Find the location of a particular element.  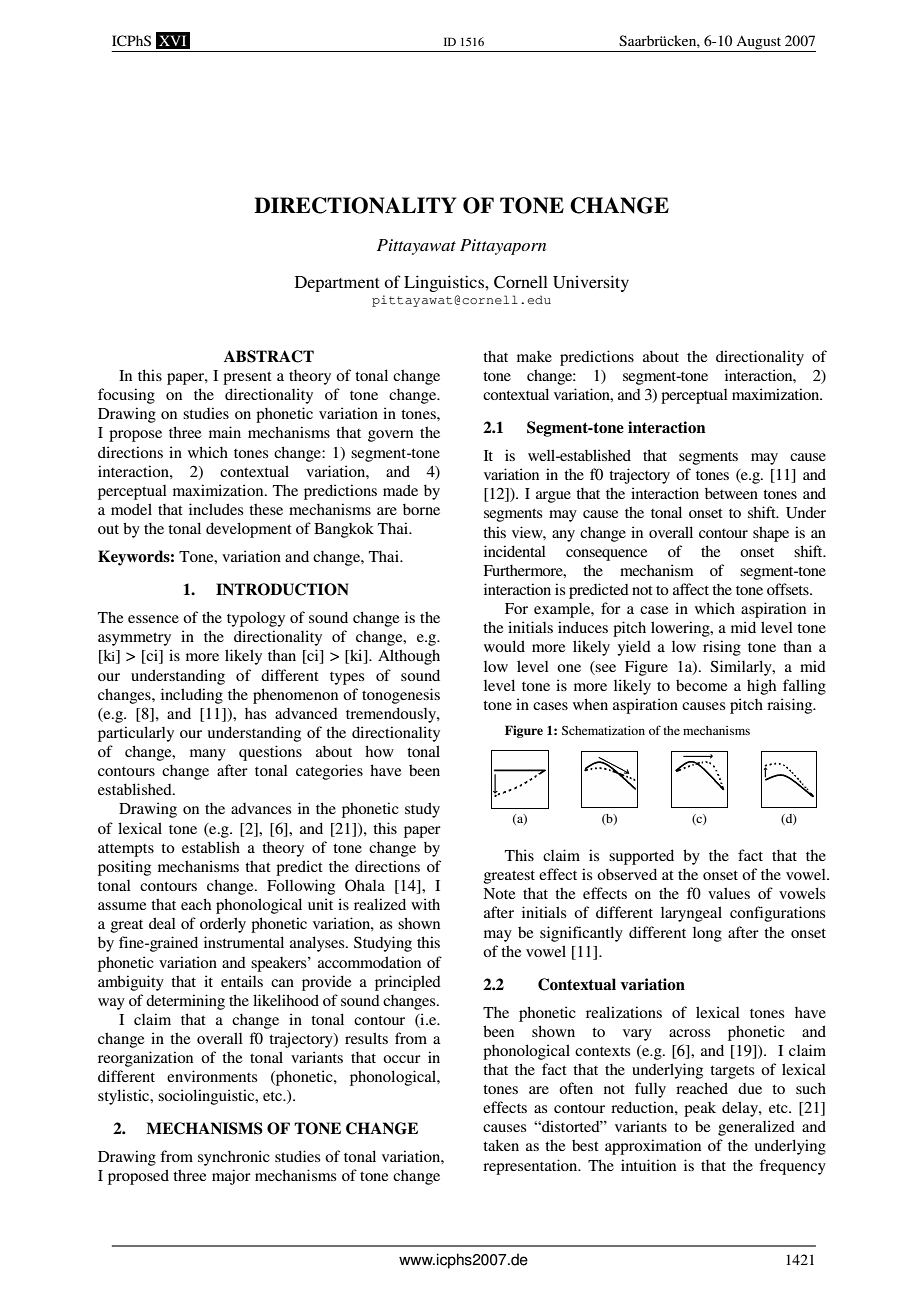

August is located at coordinates (758, 43).
